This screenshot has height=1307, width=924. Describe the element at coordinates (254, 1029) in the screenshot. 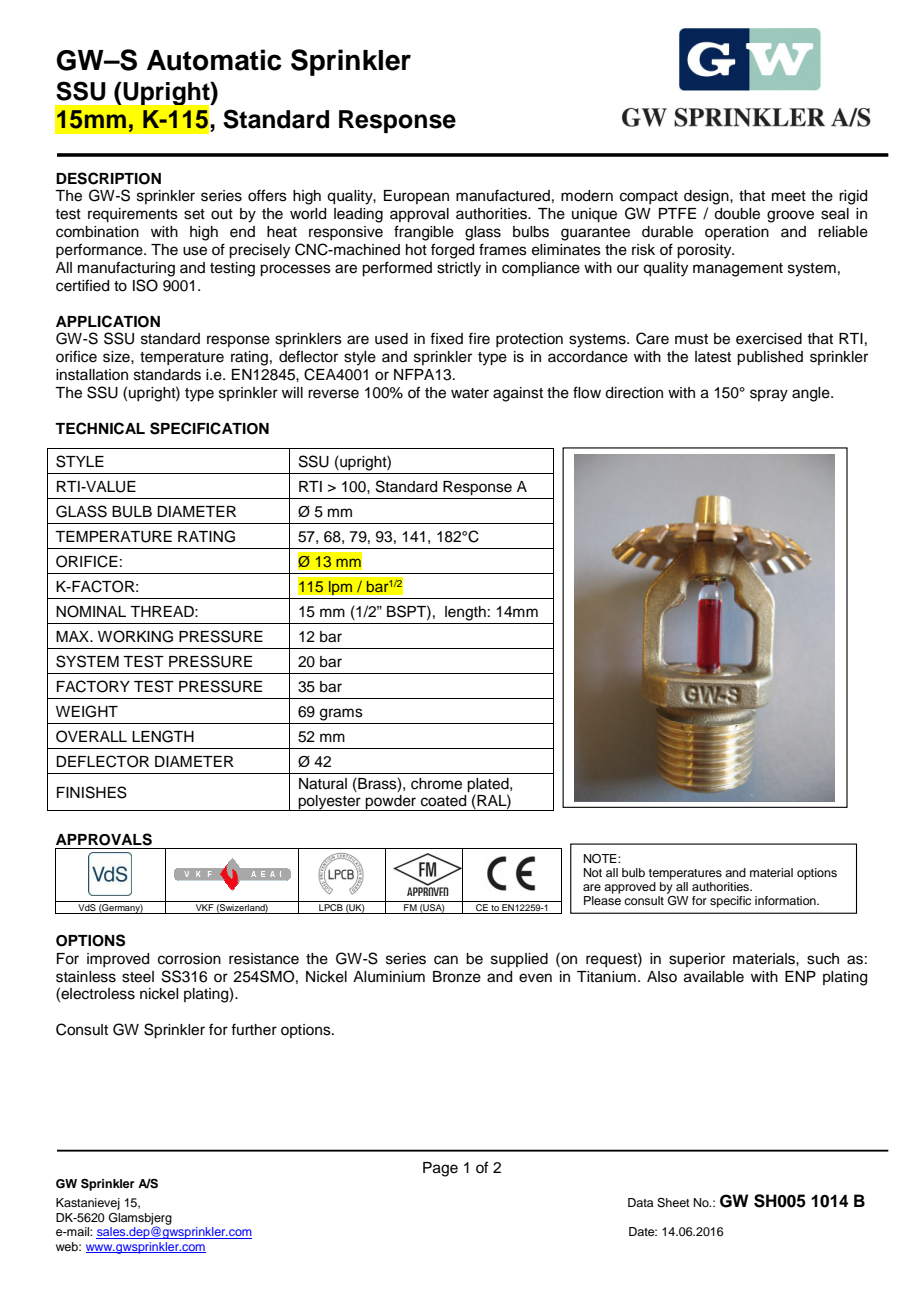

I see `further` at that location.
